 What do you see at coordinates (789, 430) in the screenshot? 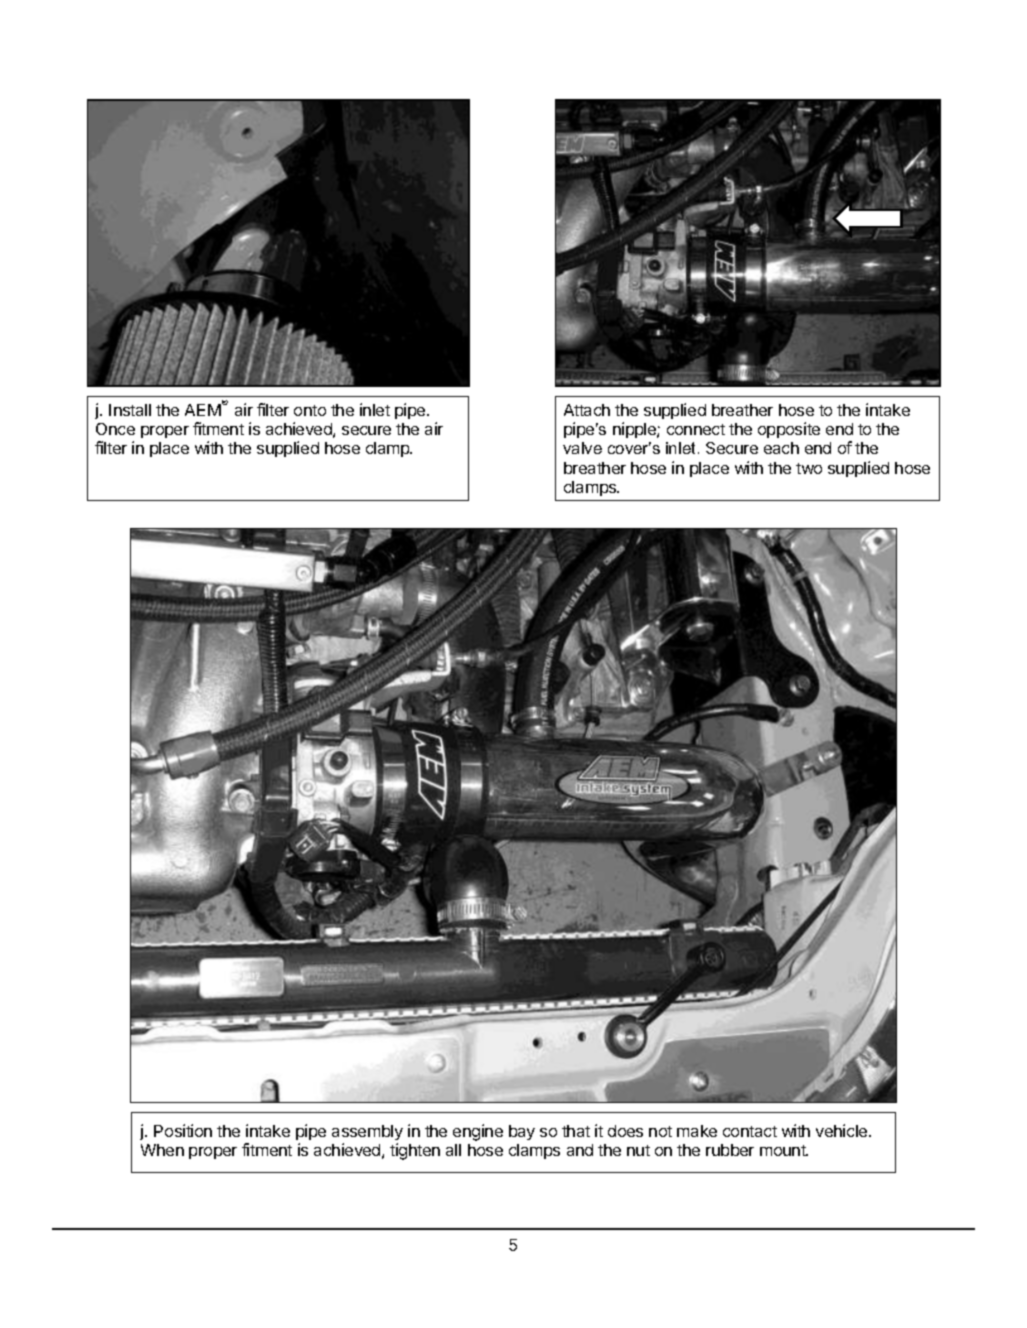
I see `opposite` at bounding box center [789, 430].
